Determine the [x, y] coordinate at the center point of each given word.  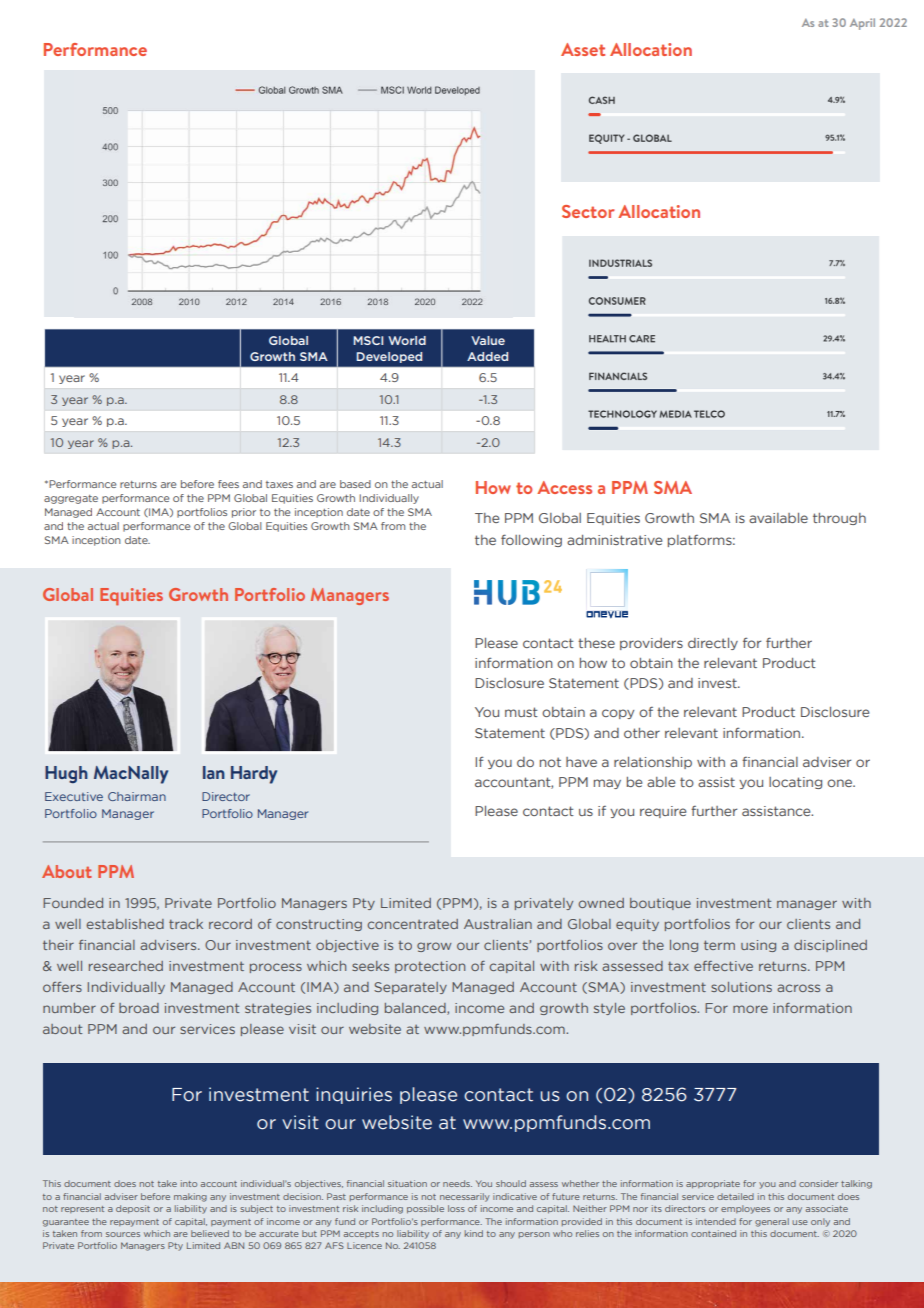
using [758, 946]
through [839, 519]
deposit [133, 1209]
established [125, 924]
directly [713, 644]
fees [228, 484]
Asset [583, 49]
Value [488, 340]
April [862, 24]
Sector [588, 211]
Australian [498, 924]
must [521, 712]
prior [244, 513]
